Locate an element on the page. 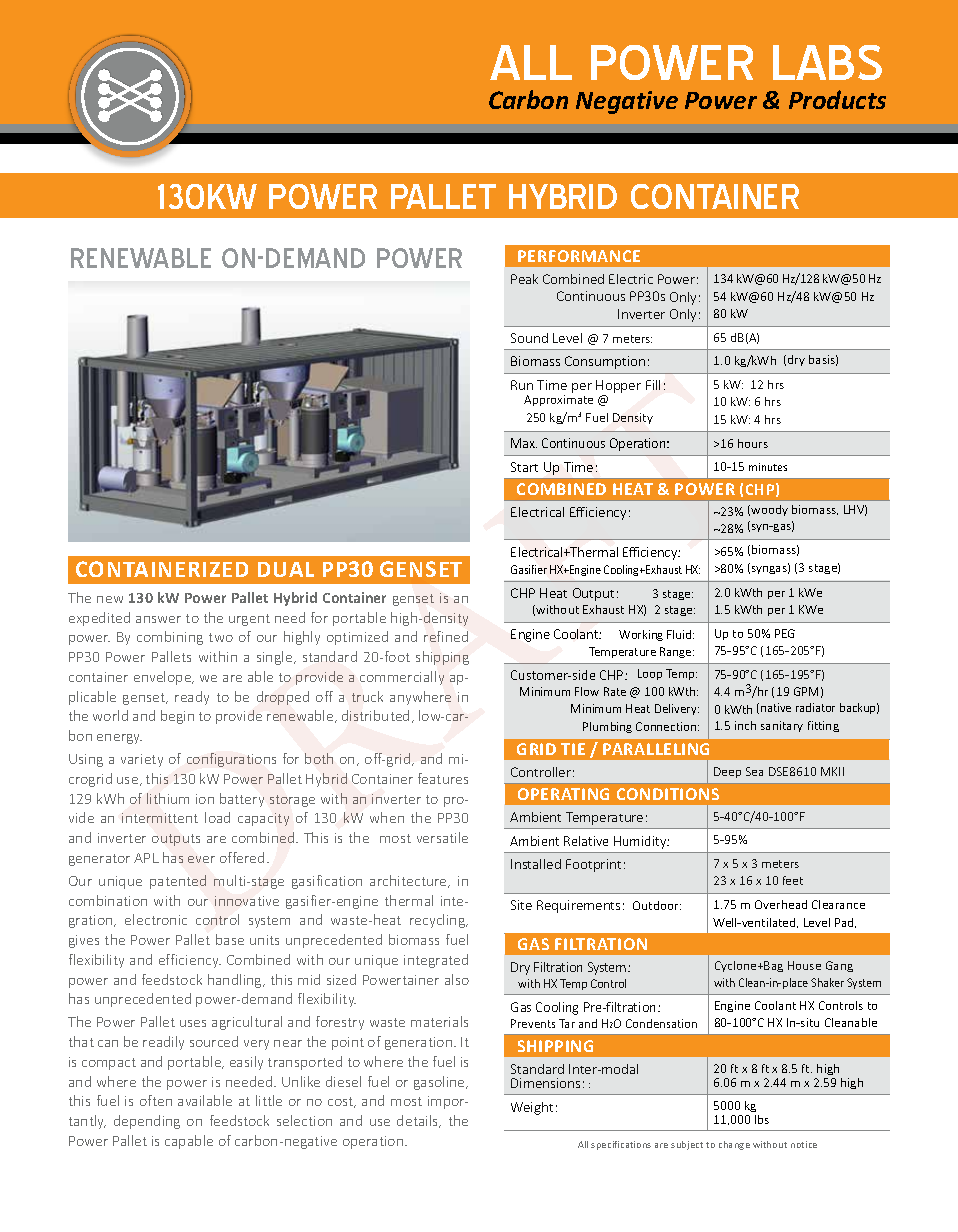 The width and height of the document is (958, 1232). details is located at coordinates (419, 1121).
